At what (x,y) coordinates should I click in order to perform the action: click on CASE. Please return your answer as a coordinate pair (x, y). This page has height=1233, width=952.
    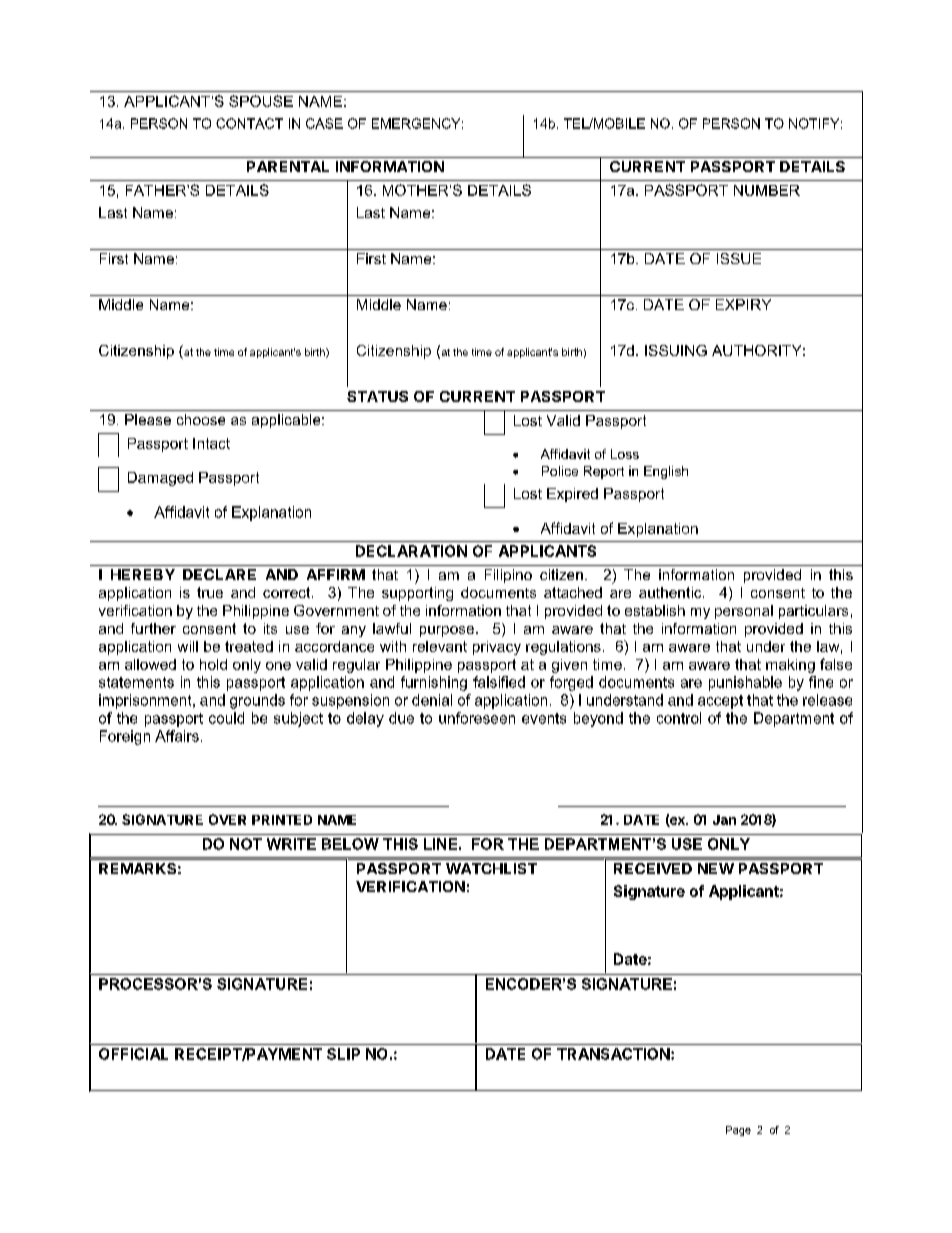
    Looking at the image, I should click on (324, 123).
